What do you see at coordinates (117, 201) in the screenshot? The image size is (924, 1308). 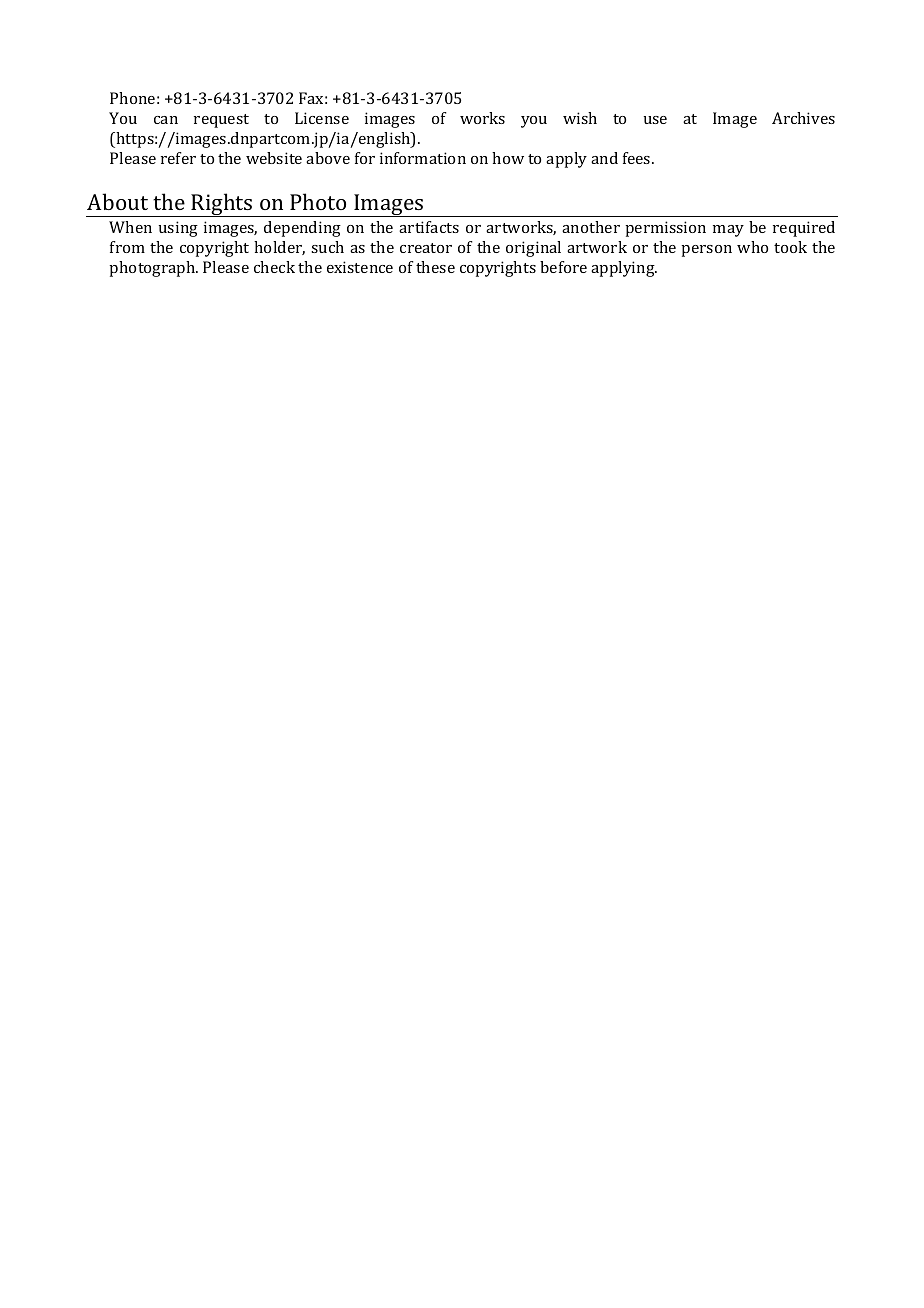 I see `About` at bounding box center [117, 201].
